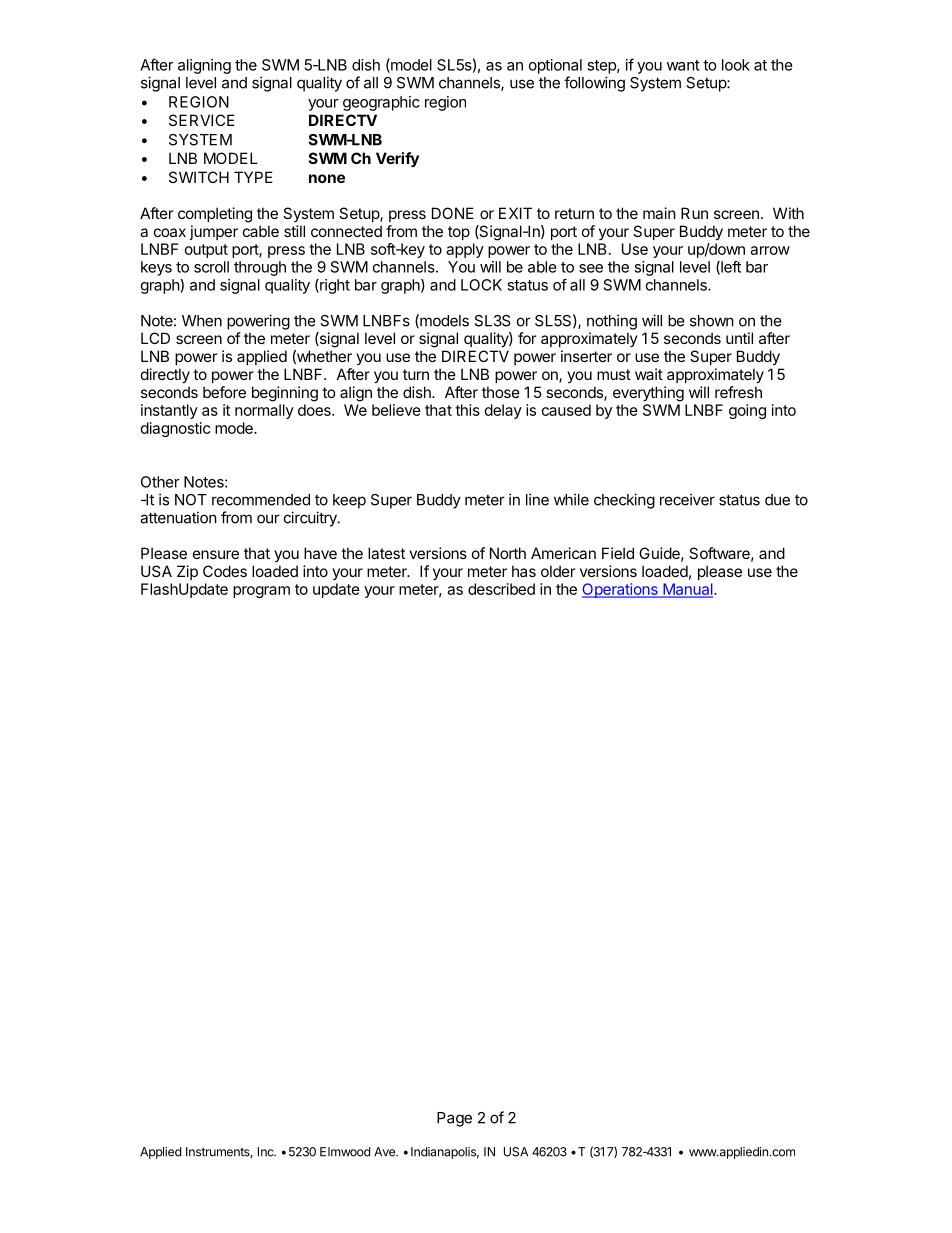 This document has width=952, height=1233. Describe the element at coordinates (267, 1152) in the document. I see `Inc` at that location.
